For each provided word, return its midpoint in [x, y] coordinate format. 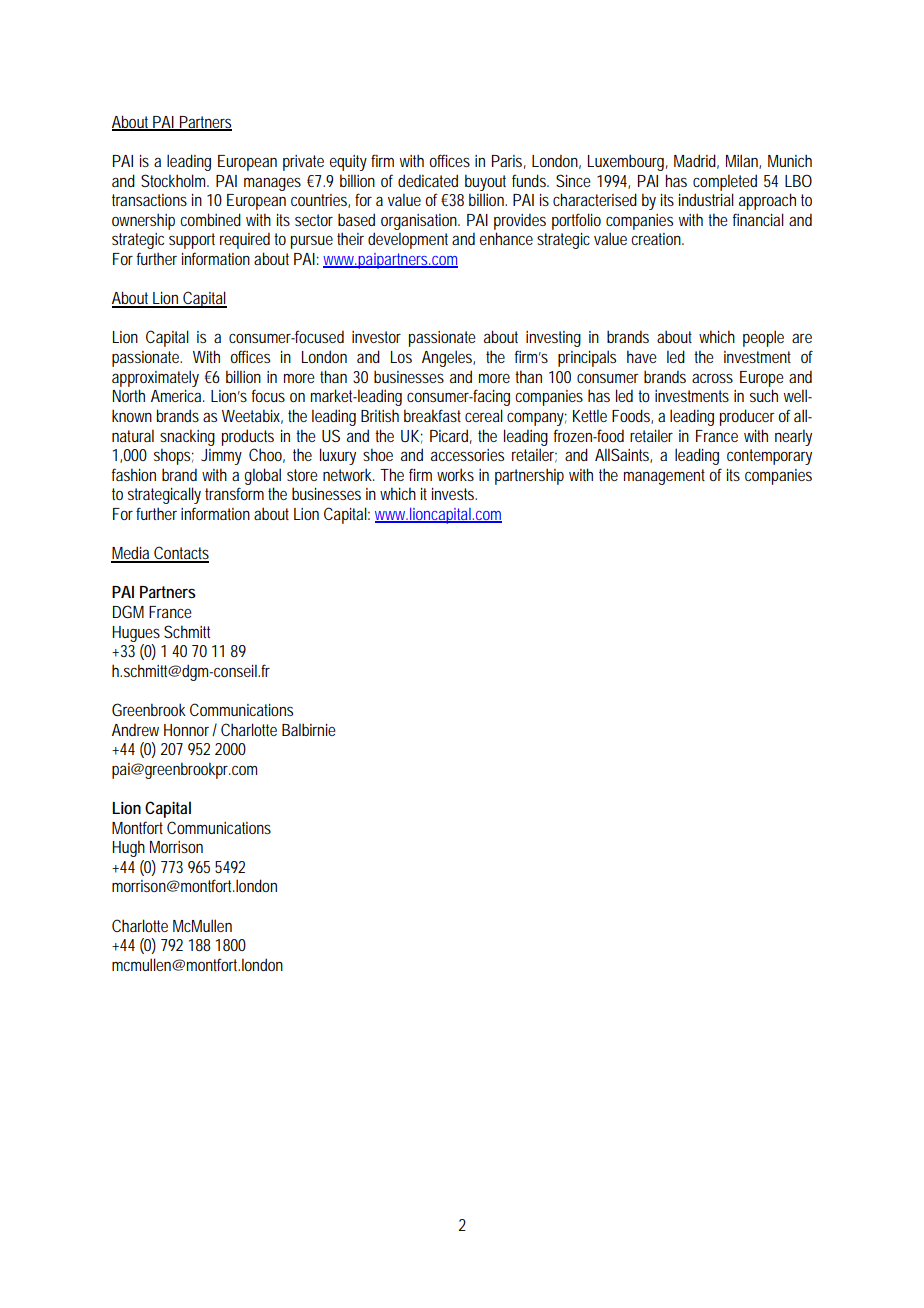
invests [454, 494]
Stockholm [175, 180]
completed [725, 182]
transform [234, 493]
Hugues [136, 634]
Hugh [128, 848]
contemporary [769, 457]
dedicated [428, 180]
